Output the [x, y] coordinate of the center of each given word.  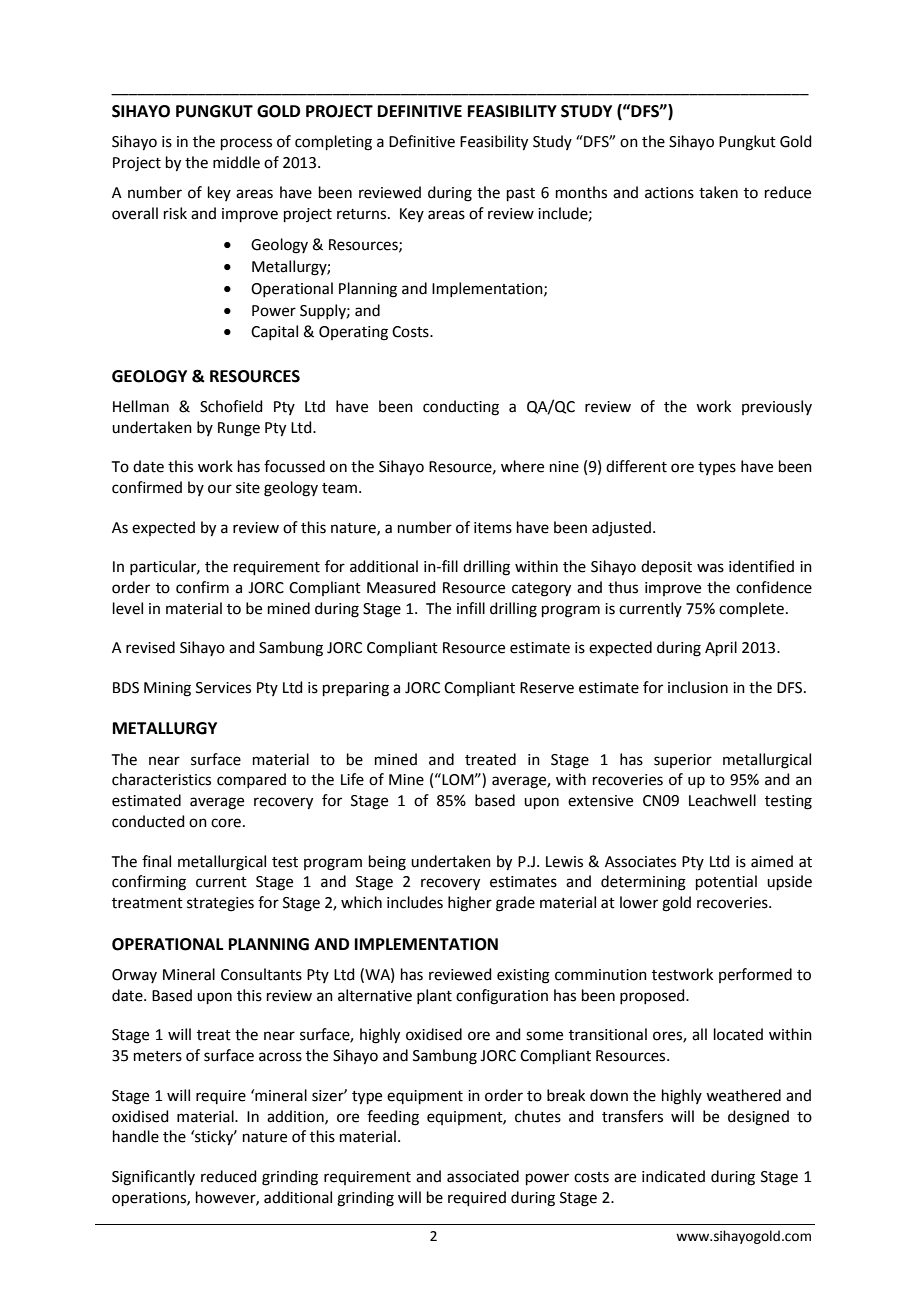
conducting [461, 408]
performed [755, 975]
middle [236, 162]
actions [669, 193]
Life [352, 779]
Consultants [261, 974]
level [128, 608]
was [710, 568]
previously [777, 407]
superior [683, 761]
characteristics [161, 779]
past [521, 194]
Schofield [231, 406]
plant [434, 996]
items [493, 528]
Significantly [153, 1178]
